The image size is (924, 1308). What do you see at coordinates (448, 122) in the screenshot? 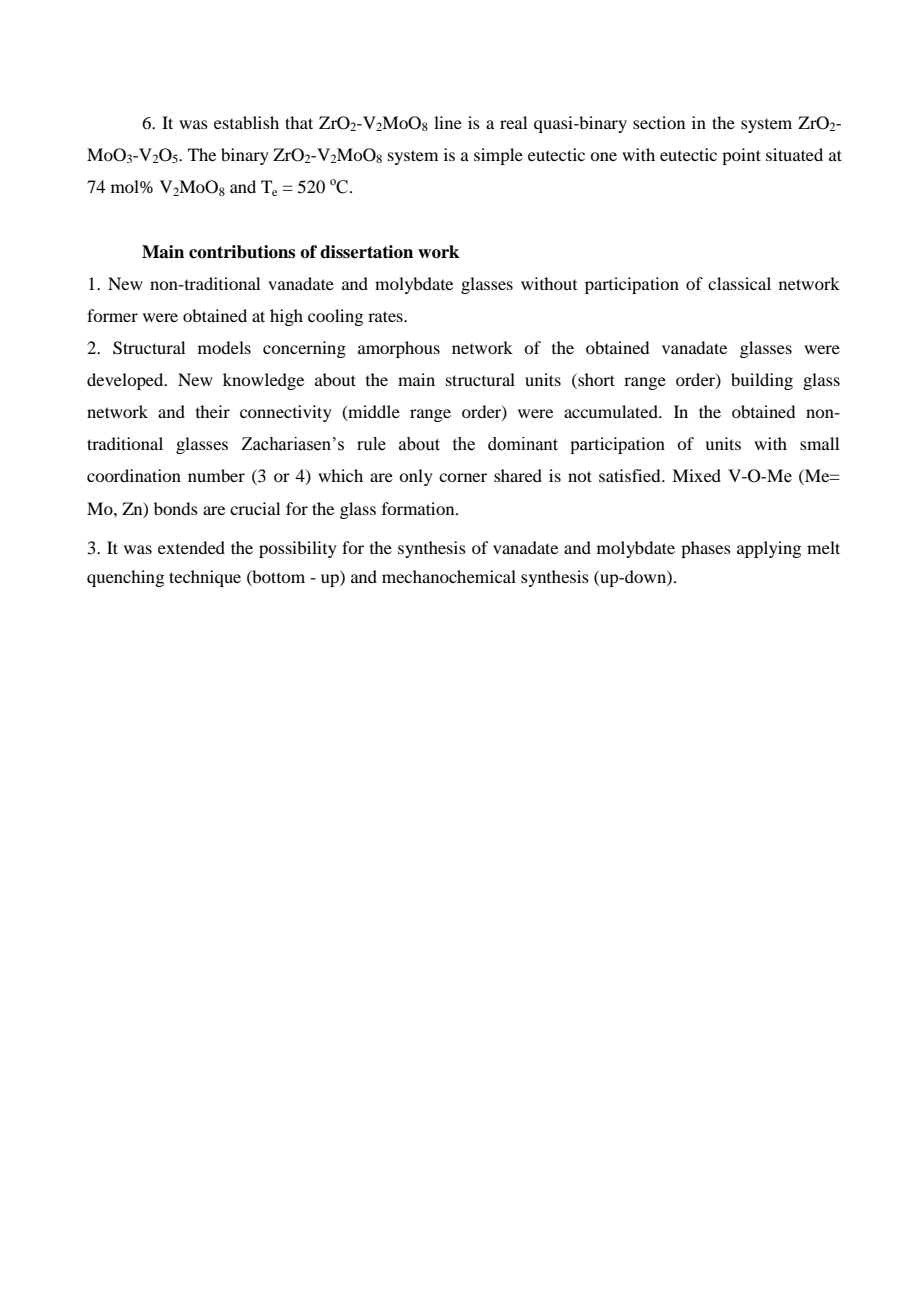
I see `line` at bounding box center [448, 122].
